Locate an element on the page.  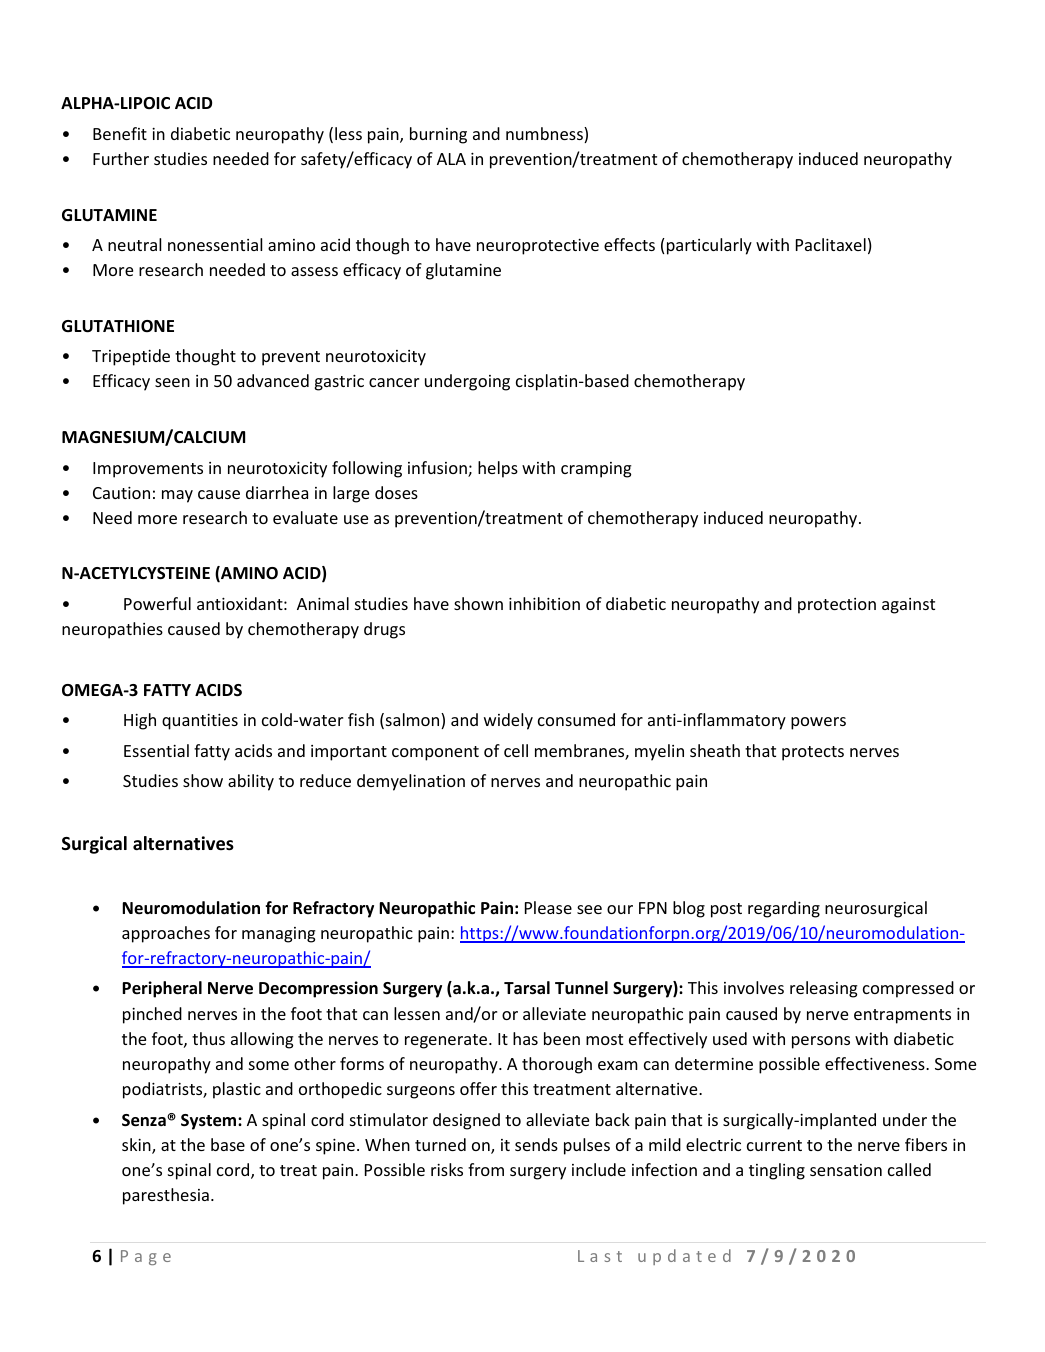
particularly is located at coordinates (709, 246).
